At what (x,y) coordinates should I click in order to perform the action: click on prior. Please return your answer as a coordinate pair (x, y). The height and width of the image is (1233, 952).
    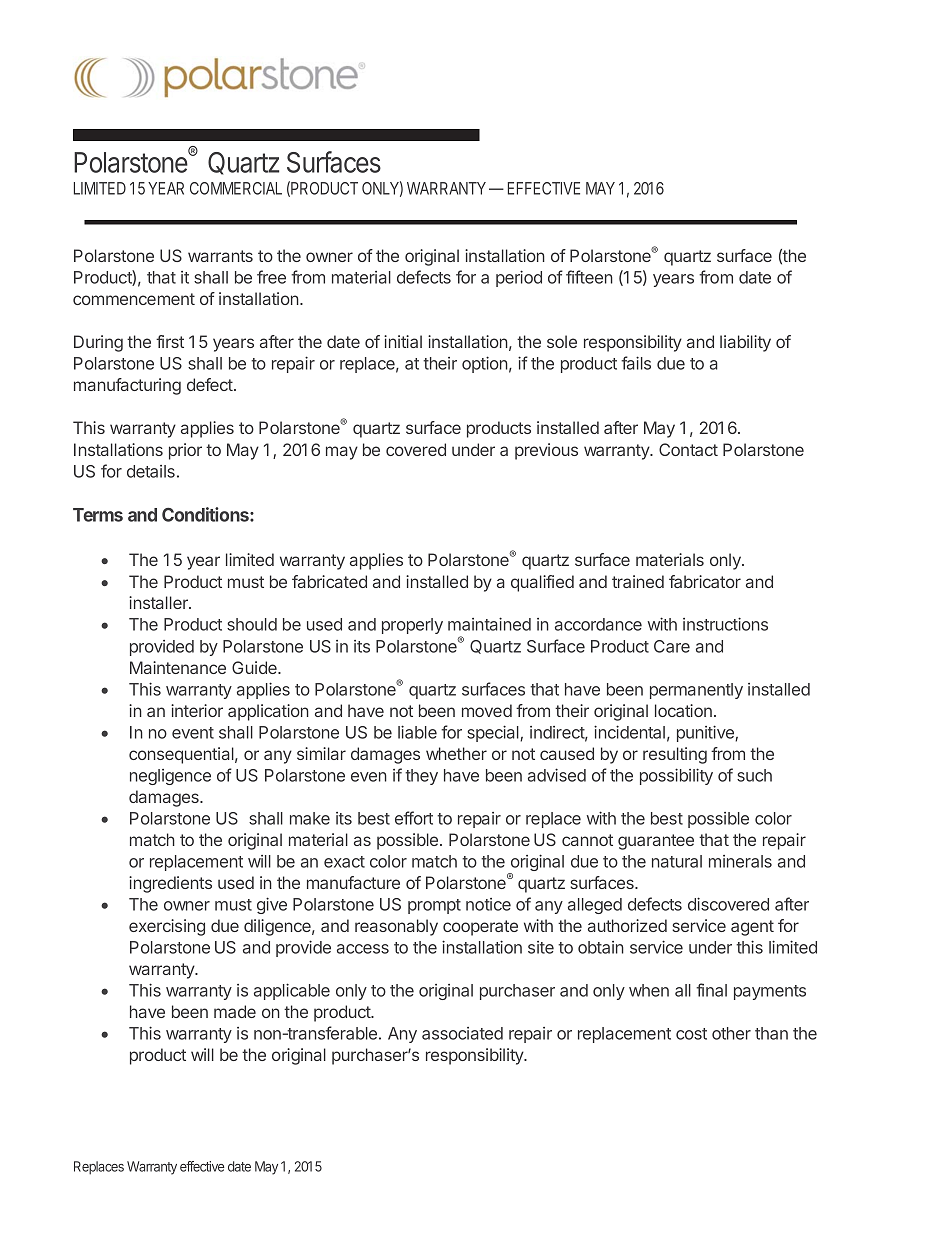
    Looking at the image, I should click on (185, 451).
